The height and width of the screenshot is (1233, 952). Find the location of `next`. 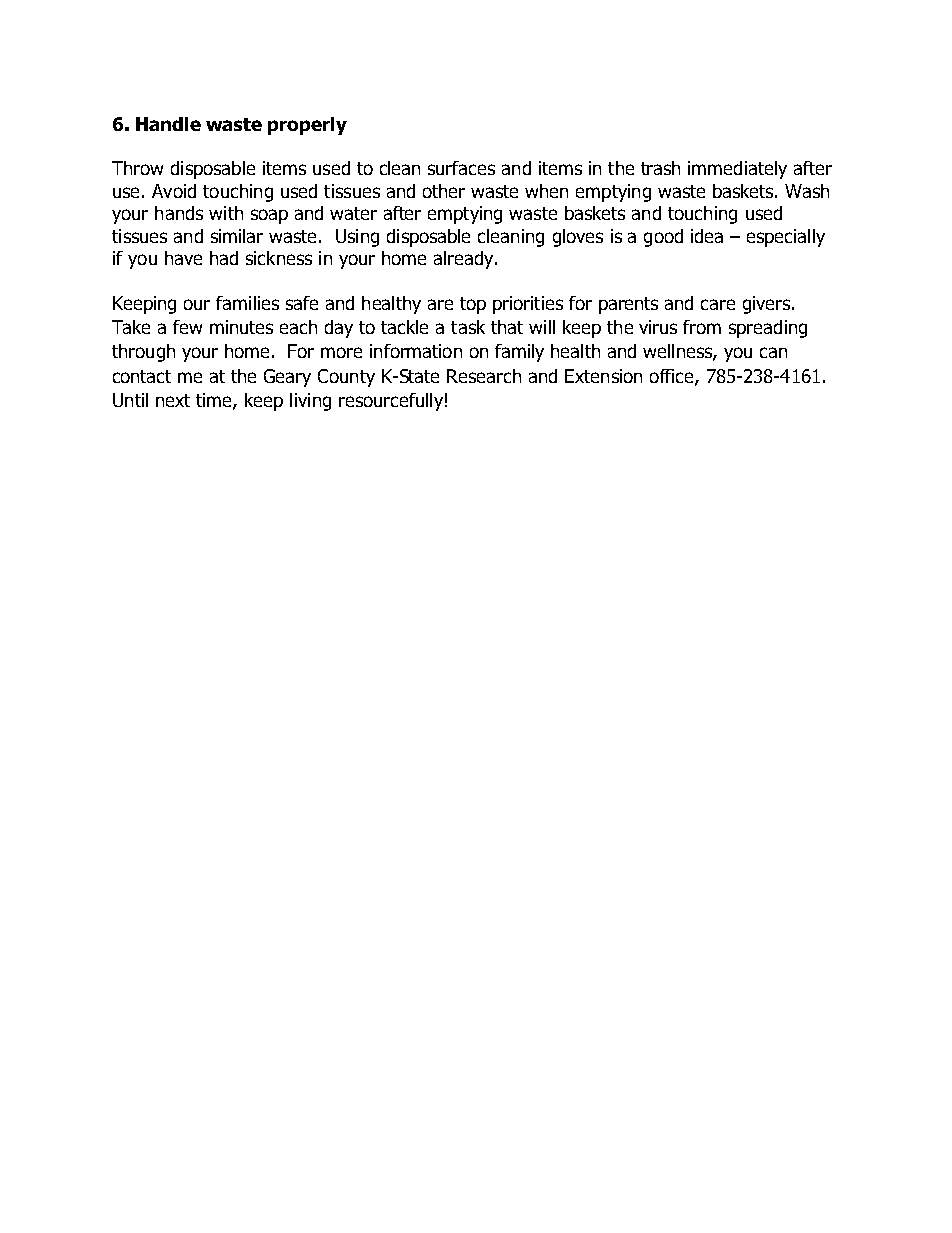

next is located at coordinates (173, 400).
